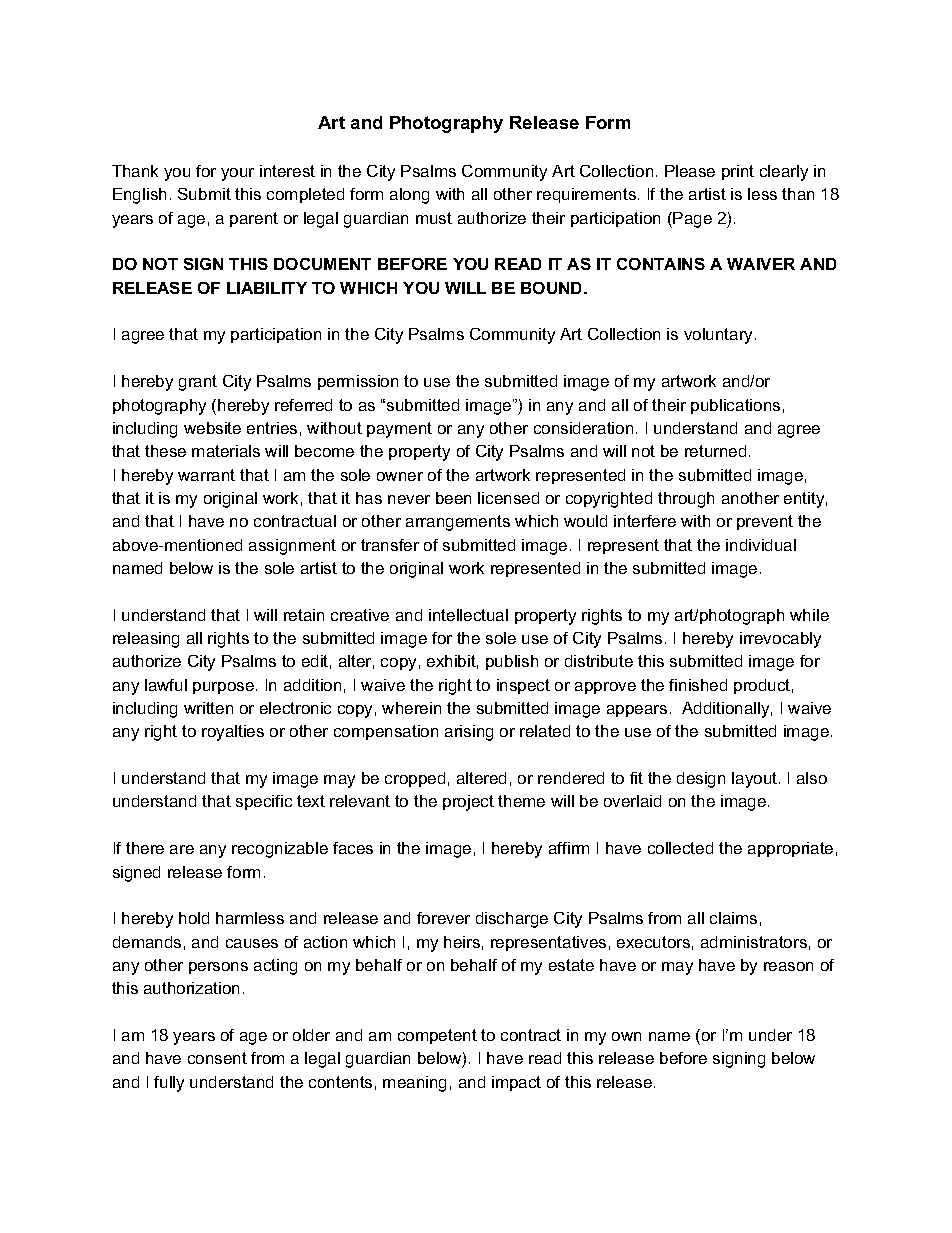 This page has height=1233, width=952. I want to click on print, so click(738, 172).
